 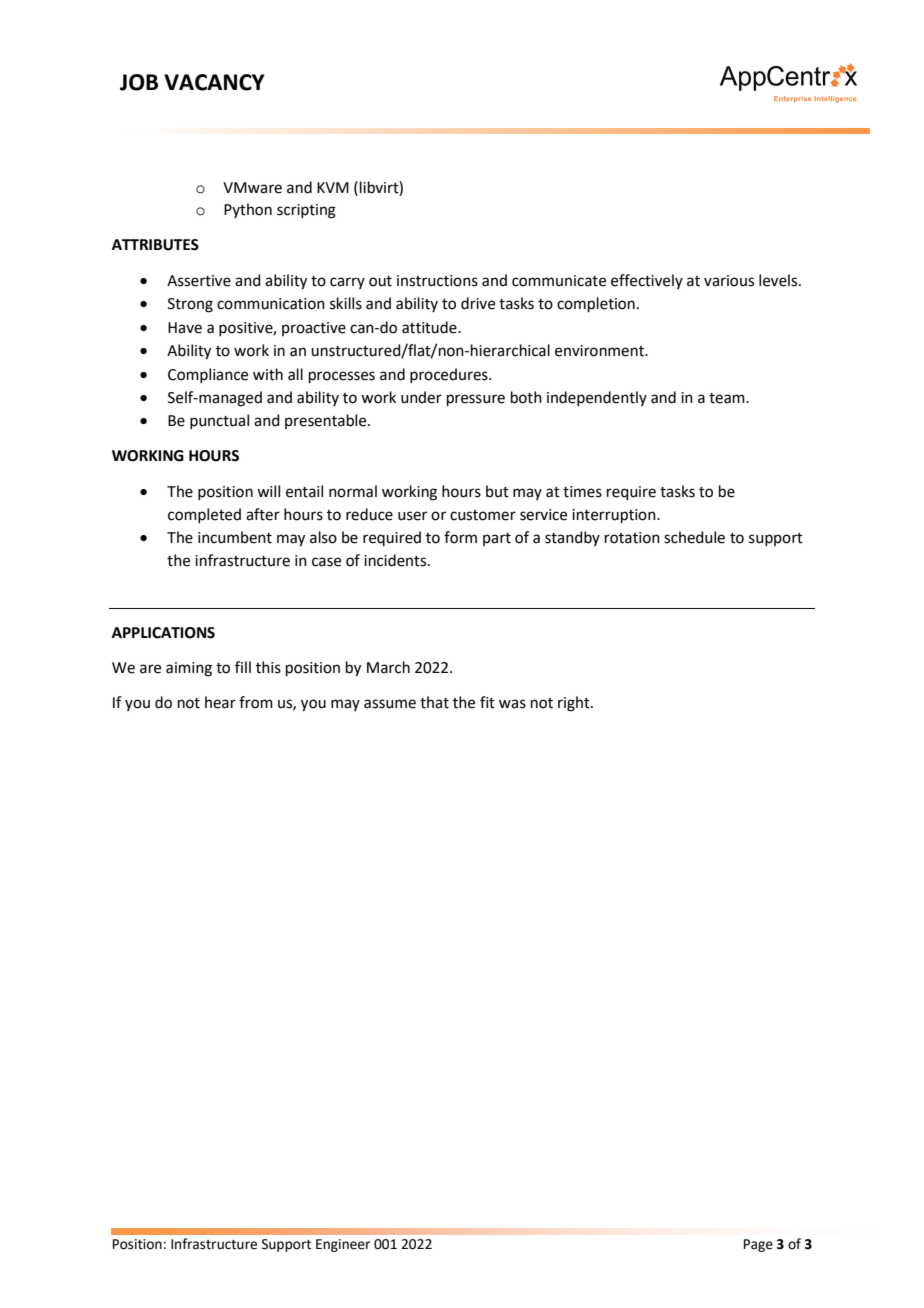 What do you see at coordinates (214, 82) in the screenshot?
I see `VACANCY` at bounding box center [214, 82].
